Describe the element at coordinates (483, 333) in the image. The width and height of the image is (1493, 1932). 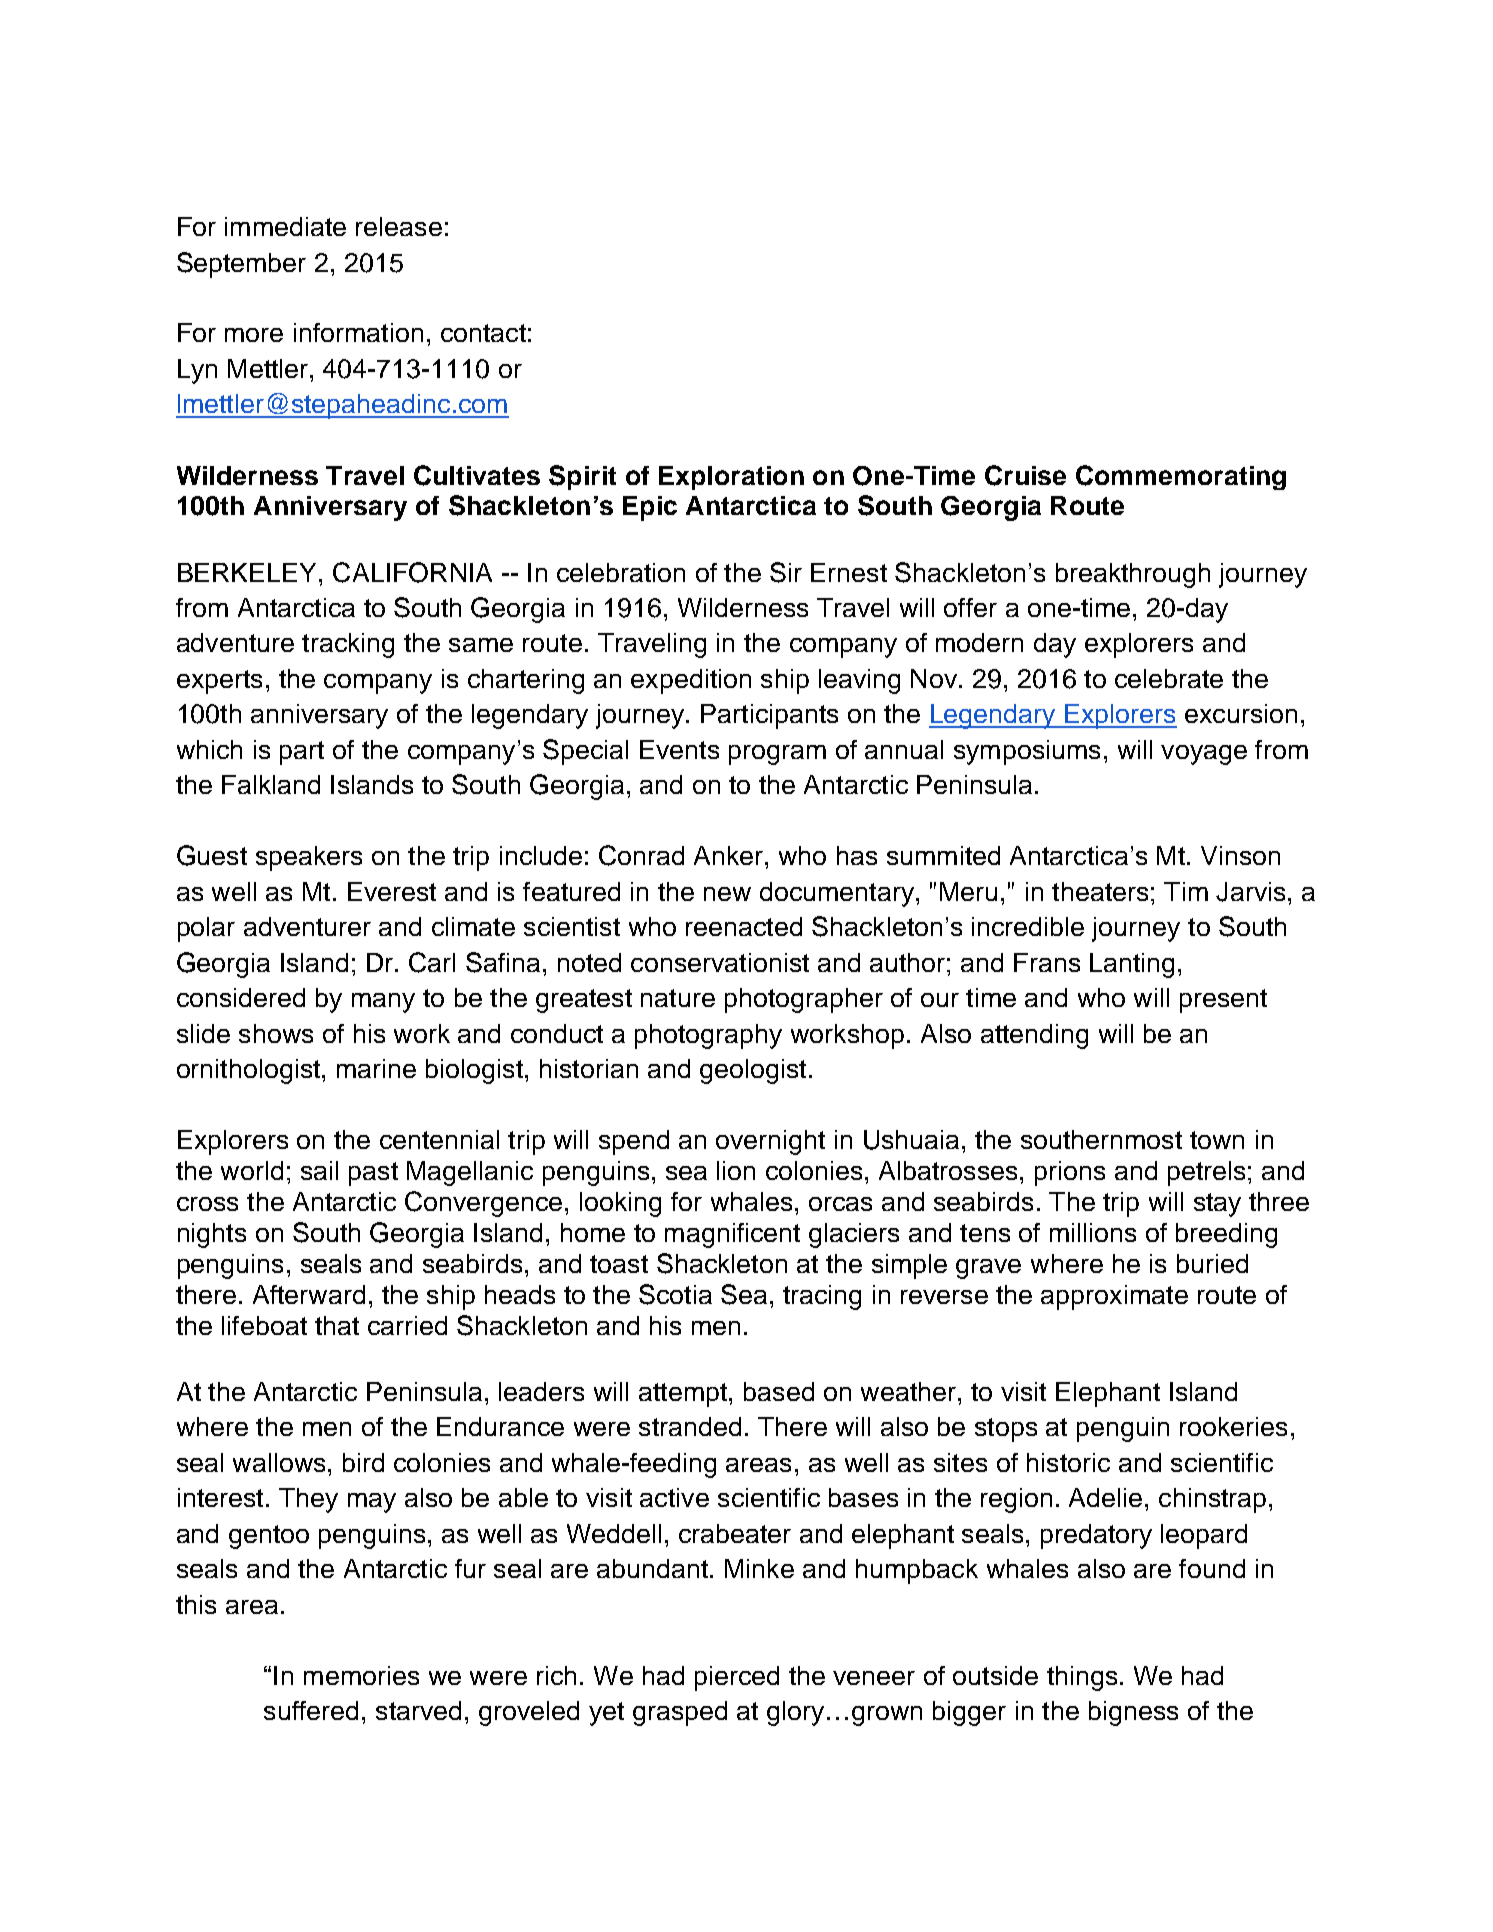
I see `contact` at that location.
